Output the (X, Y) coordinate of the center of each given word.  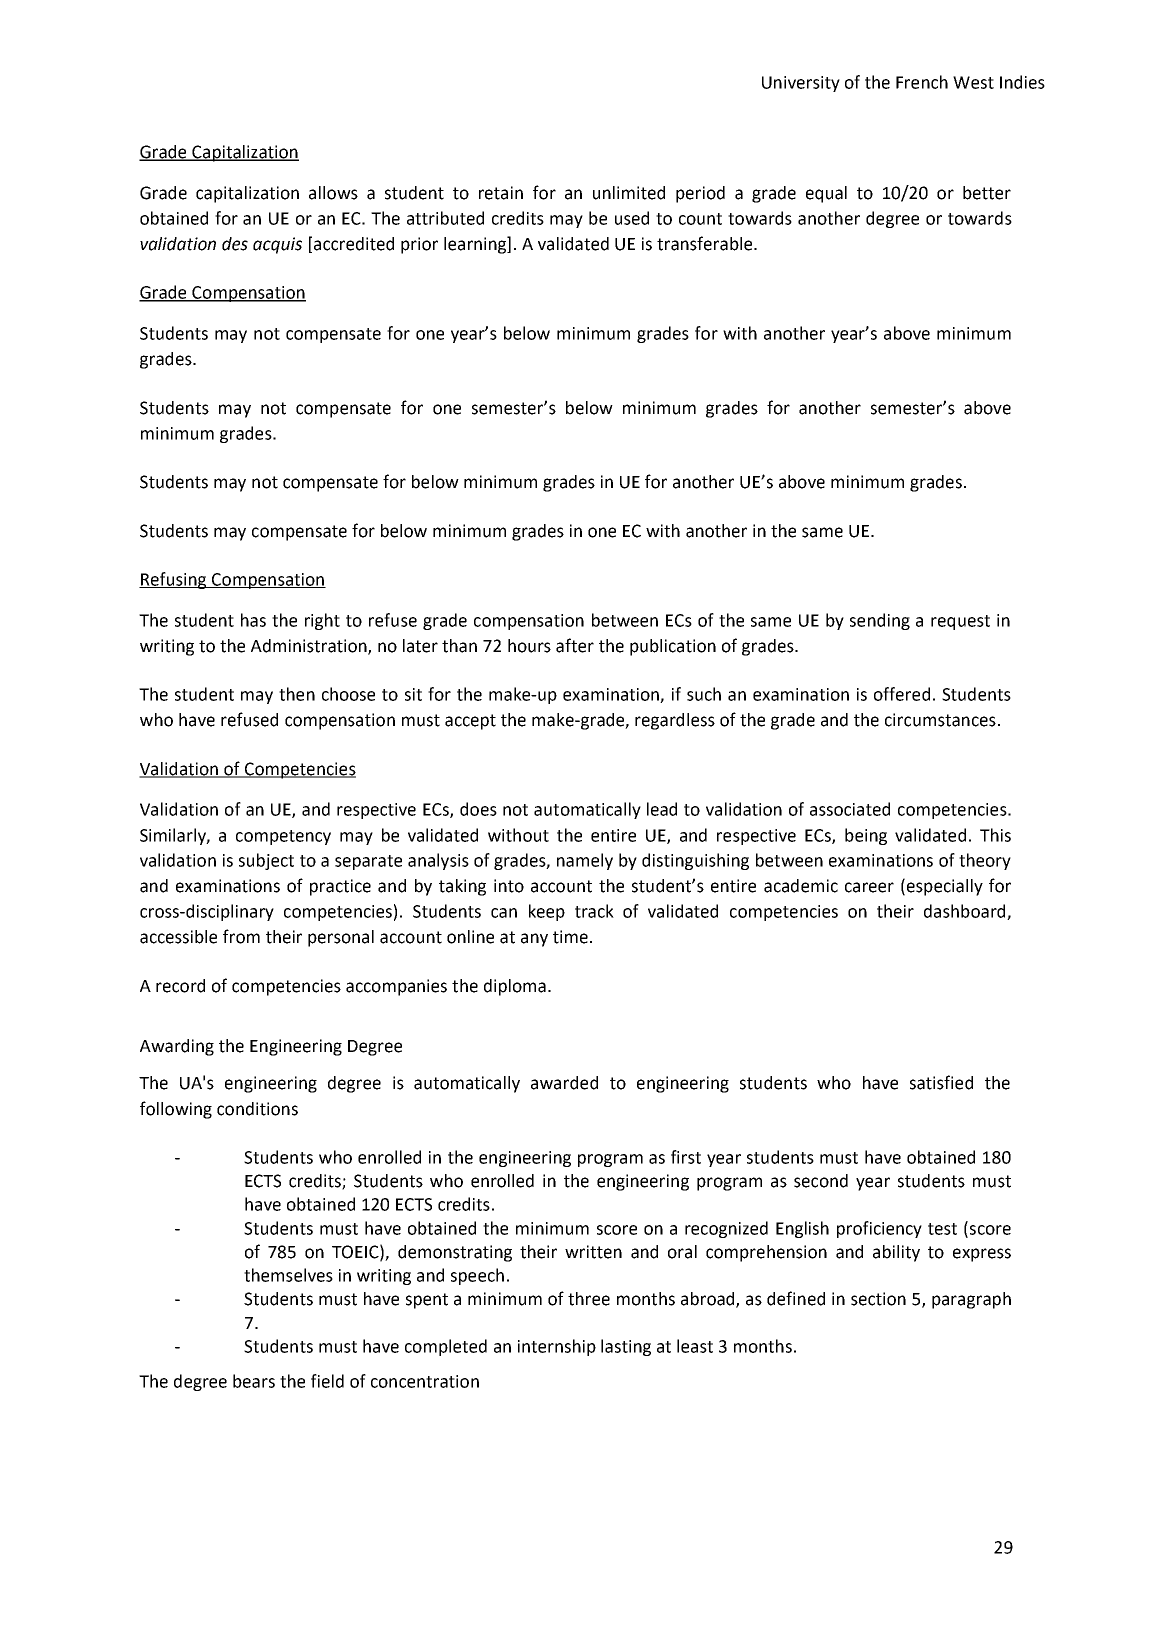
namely (585, 861)
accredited (354, 244)
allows (333, 193)
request (960, 622)
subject (266, 861)
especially (945, 887)
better (987, 193)
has (253, 620)
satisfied (941, 1082)
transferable (706, 243)
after (575, 645)
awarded (564, 1083)
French (922, 82)
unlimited (629, 193)
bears (254, 1381)
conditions (257, 1109)
